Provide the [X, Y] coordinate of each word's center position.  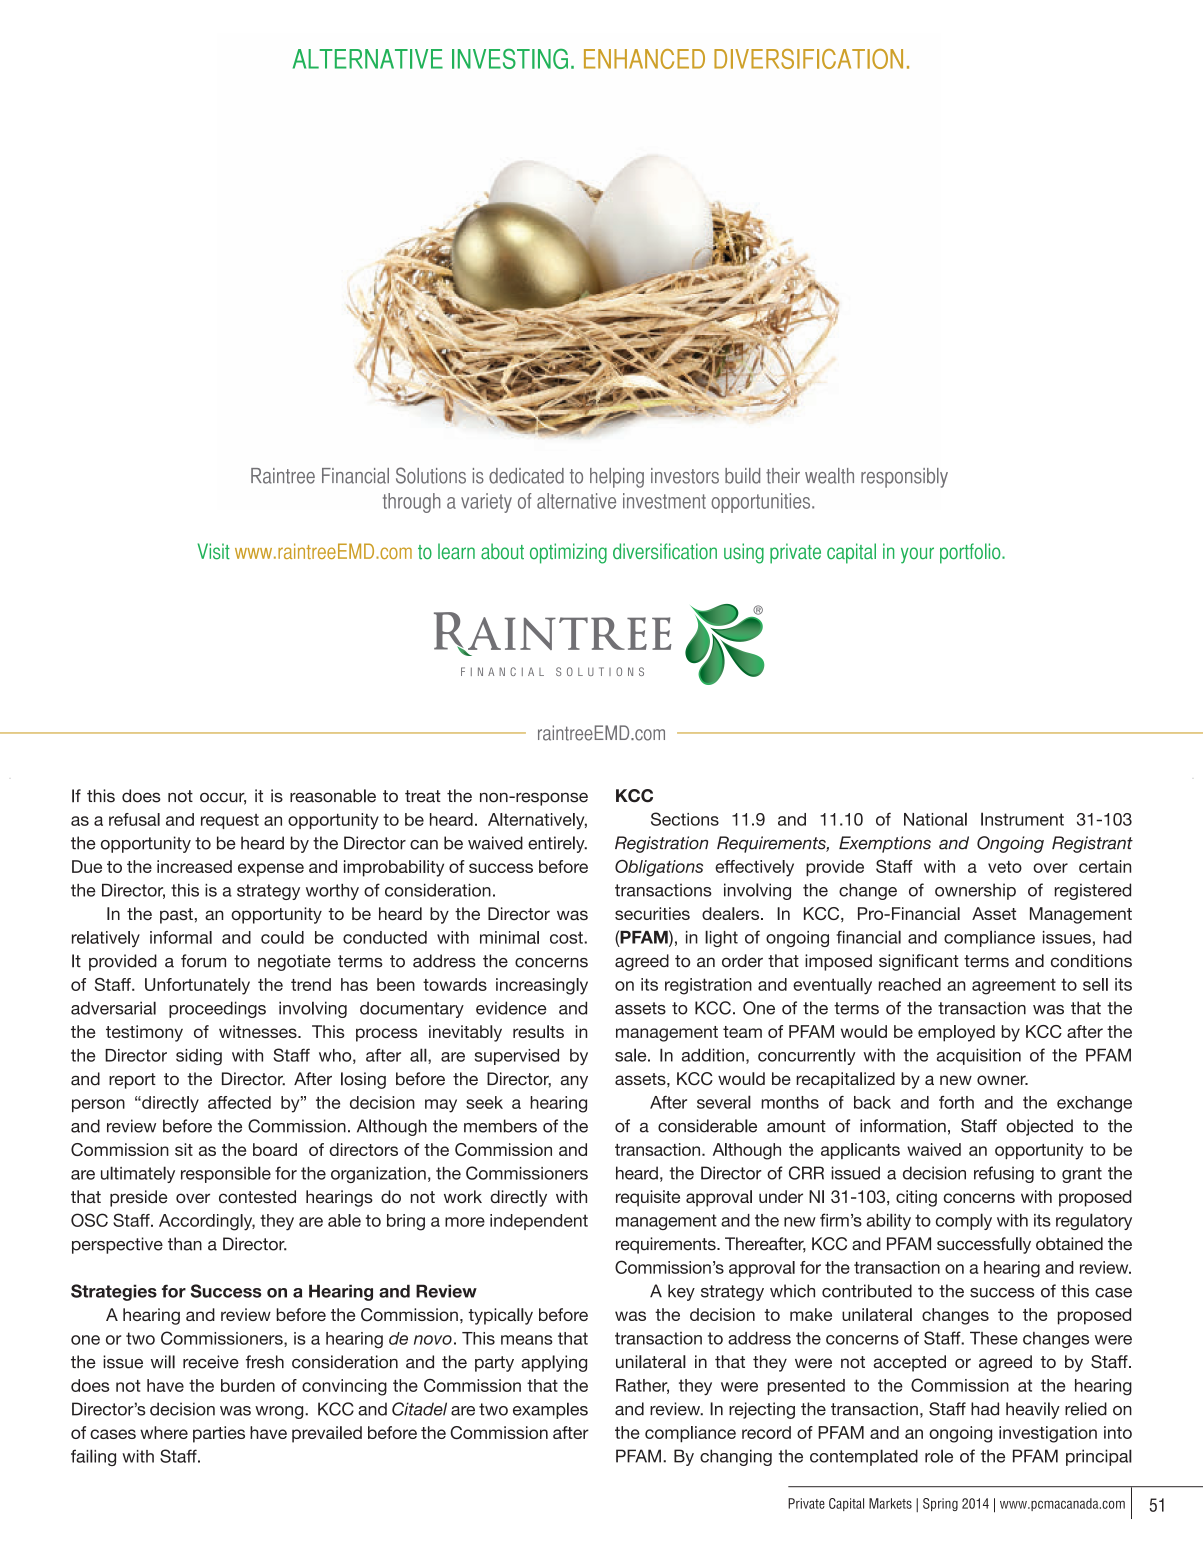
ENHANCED [644, 59]
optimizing [568, 553]
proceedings [217, 1009]
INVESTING [510, 59]
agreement [1014, 986]
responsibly [904, 478]
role [939, 1456]
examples [550, 1410]
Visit [214, 551]
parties [219, 1434]
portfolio [971, 553]
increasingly [542, 986]
